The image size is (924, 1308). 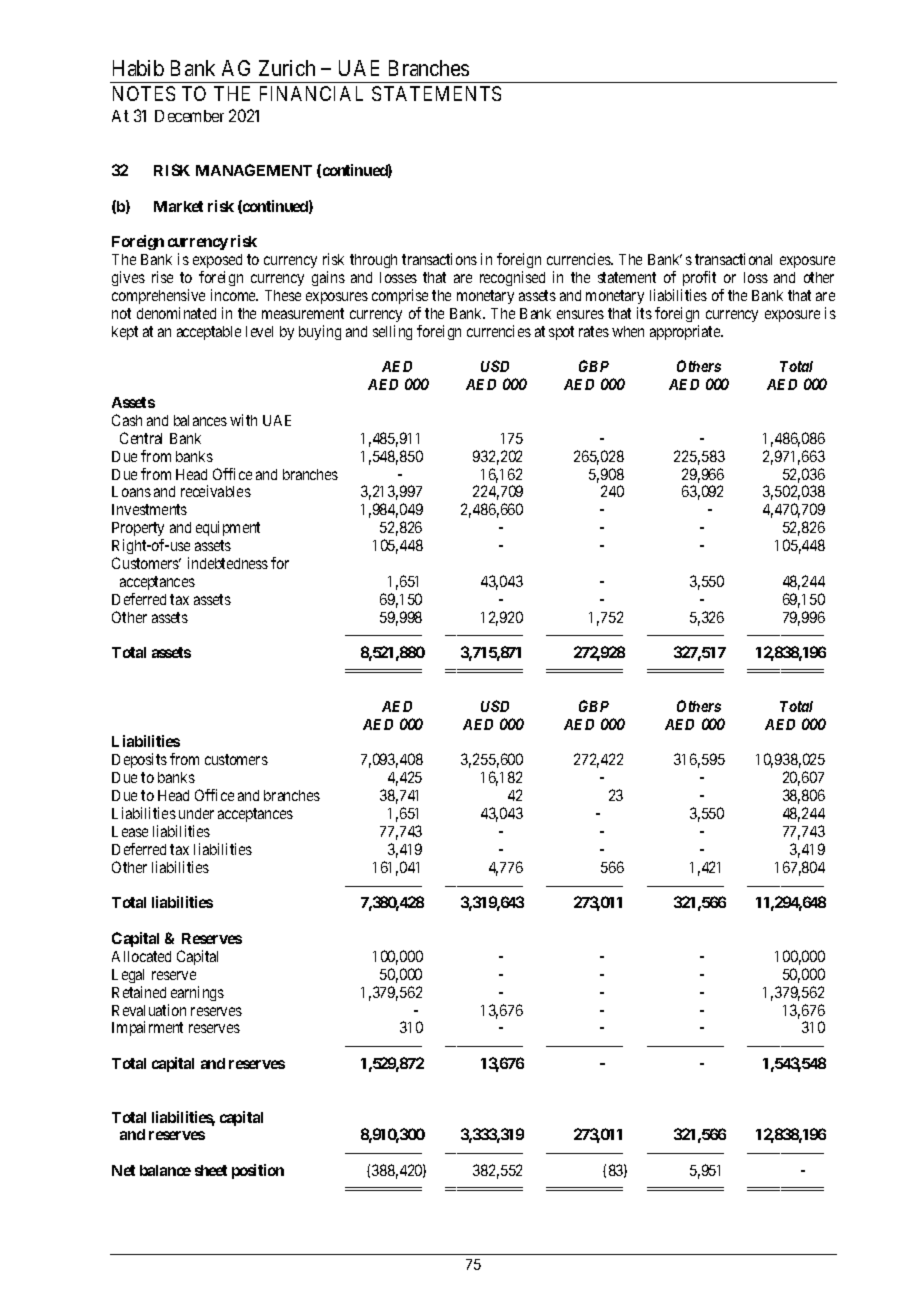 What do you see at coordinates (733, 259) in the screenshot?
I see `transactional` at bounding box center [733, 259].
